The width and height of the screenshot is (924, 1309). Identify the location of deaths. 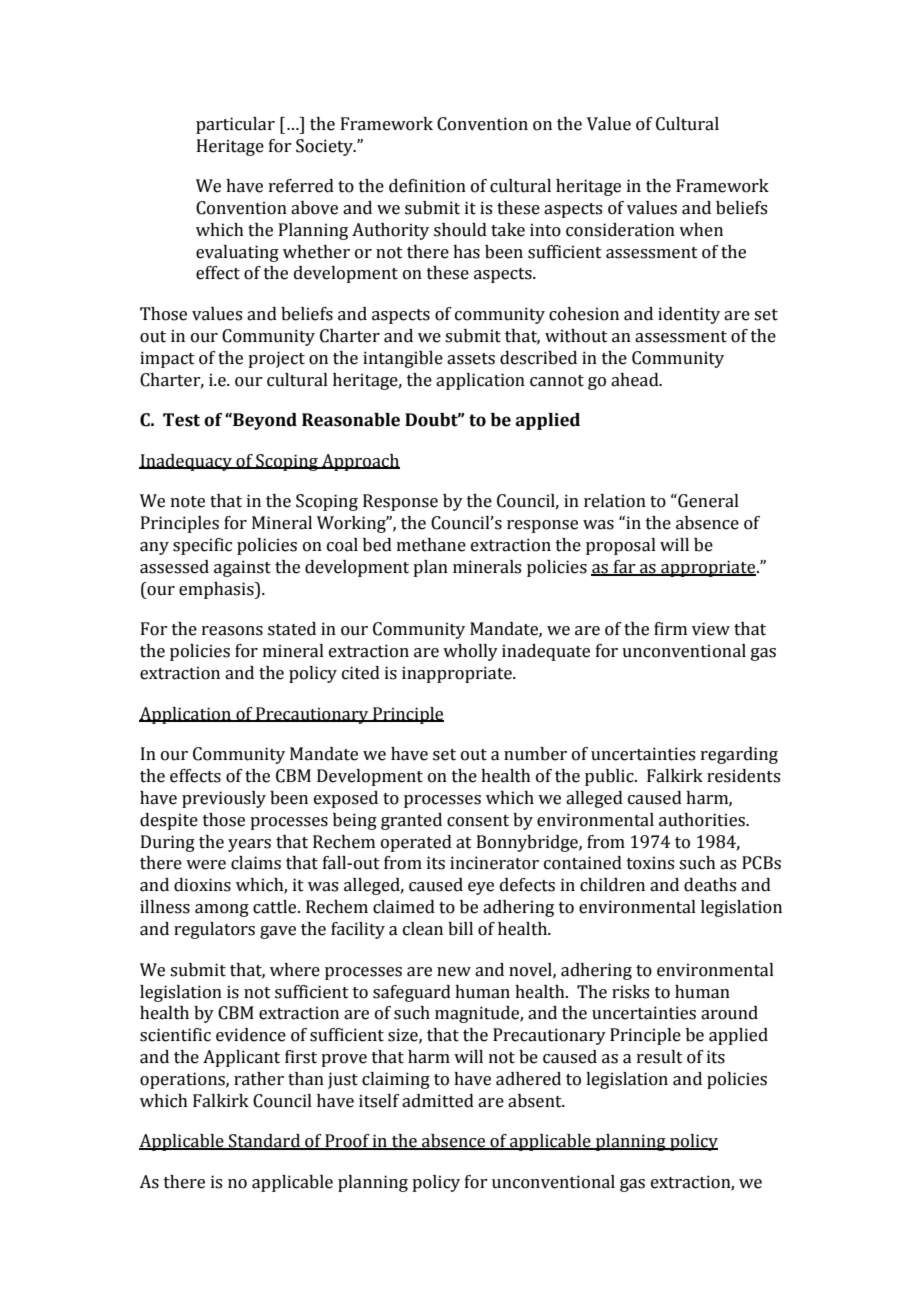
(710, 885).
